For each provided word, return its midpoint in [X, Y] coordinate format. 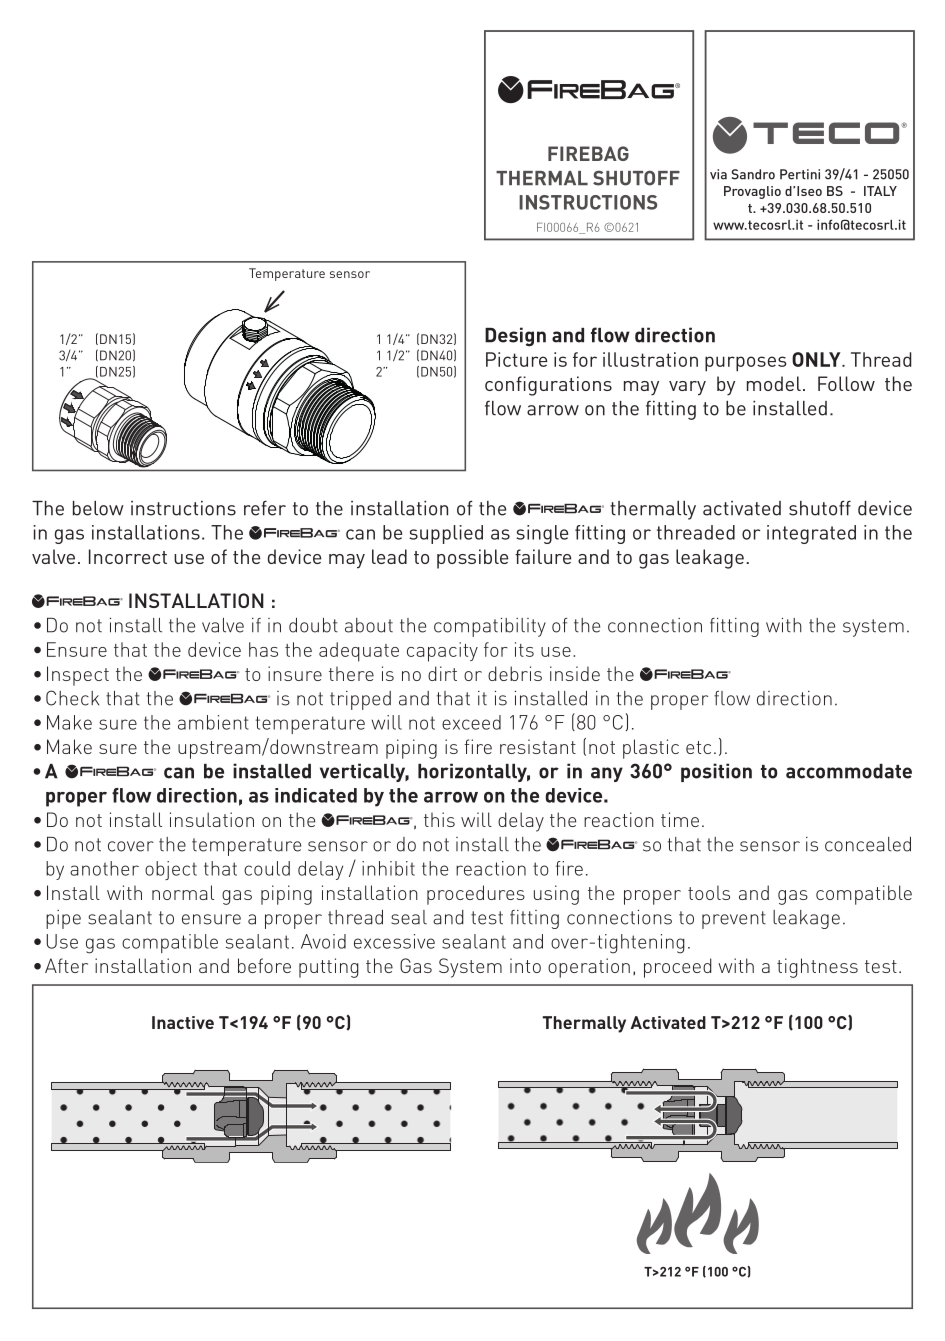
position [716, 772]
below [98, 508]
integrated [811, 534]
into [525, 965]
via [718, 174]
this [439, 819]
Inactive [183, 1022]
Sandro [753, 174]
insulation [212, 819]
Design [515, 337]
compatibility [490, 627]
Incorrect [128, 556]
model [774, 383]
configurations [548, 386]
